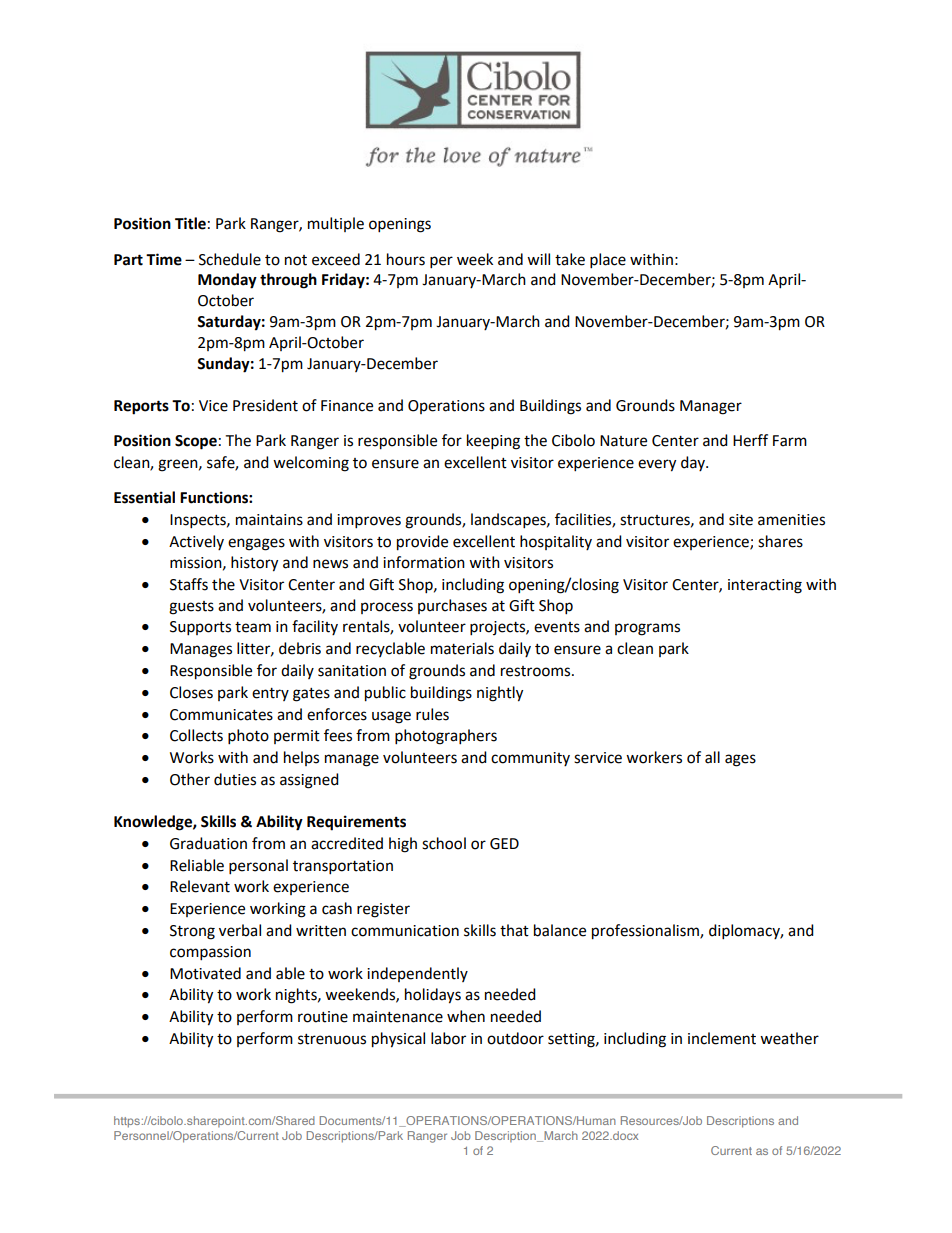 The height and width of the screenshot is (1233, 952). I want to click on all, so click(712, 757).
